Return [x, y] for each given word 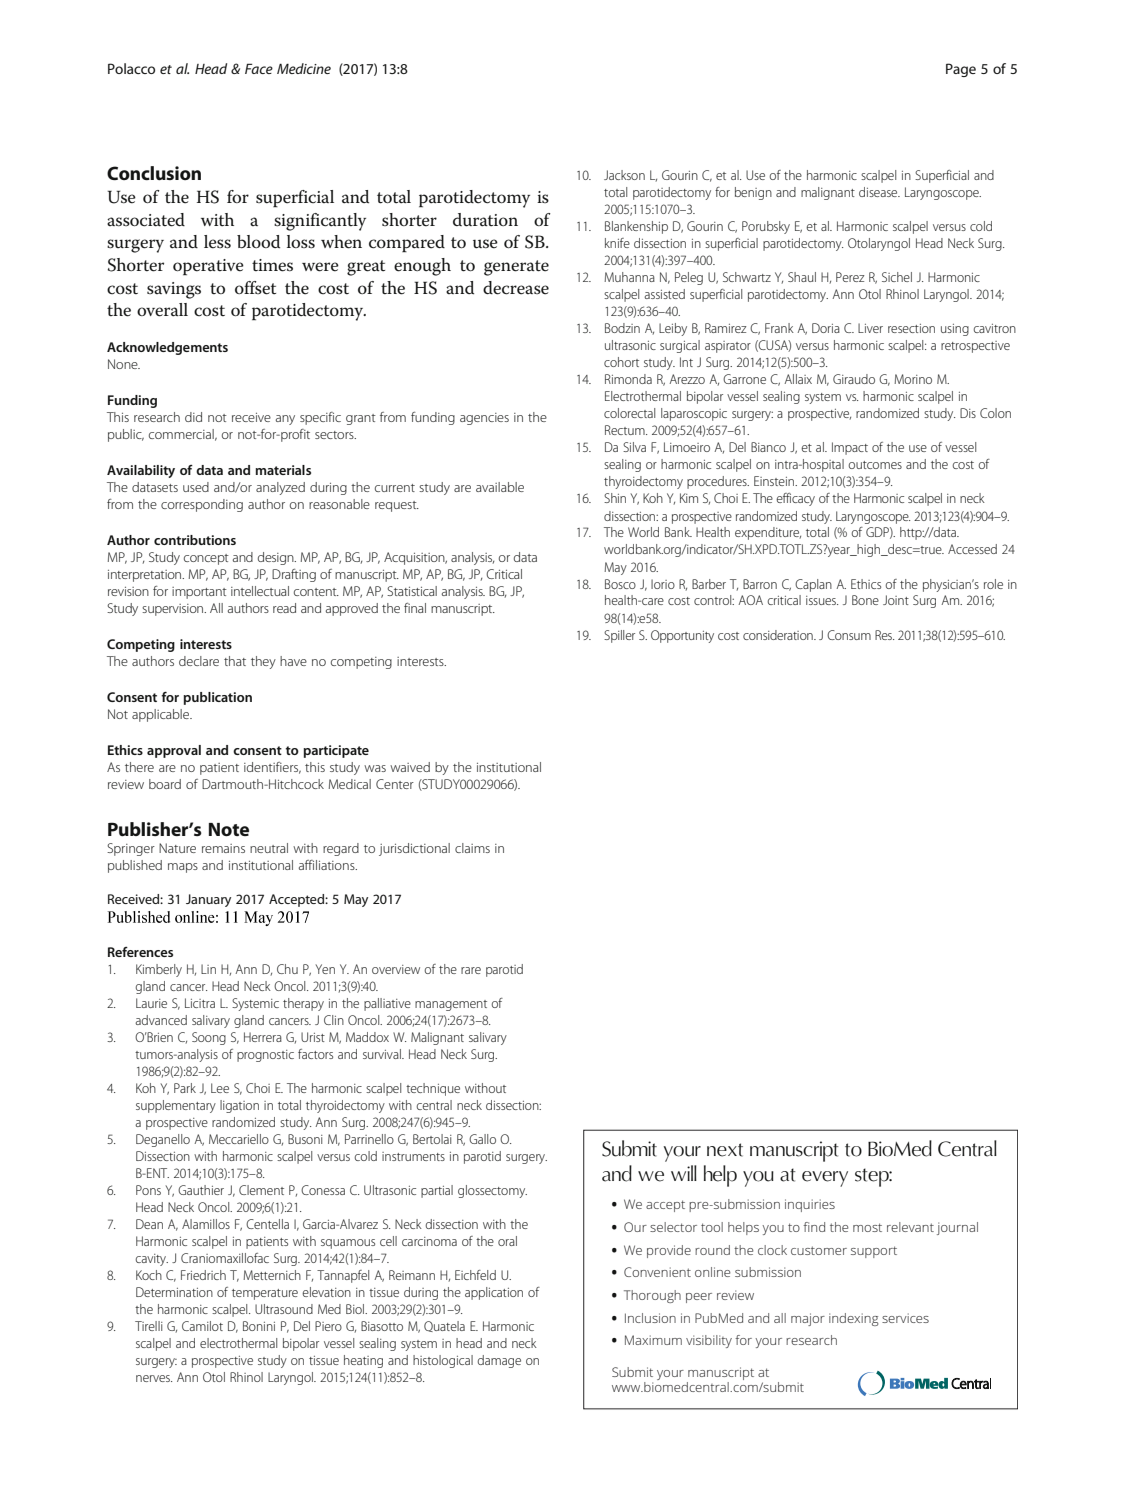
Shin [615, 498]
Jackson [624, 175]
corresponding [202, 505]
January [208, 900]
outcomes [875, 465]
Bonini [259, 1326]
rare [471, 970]
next [725, 1150]
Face [259, 68]
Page [961, 70]
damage [499, 1361]
